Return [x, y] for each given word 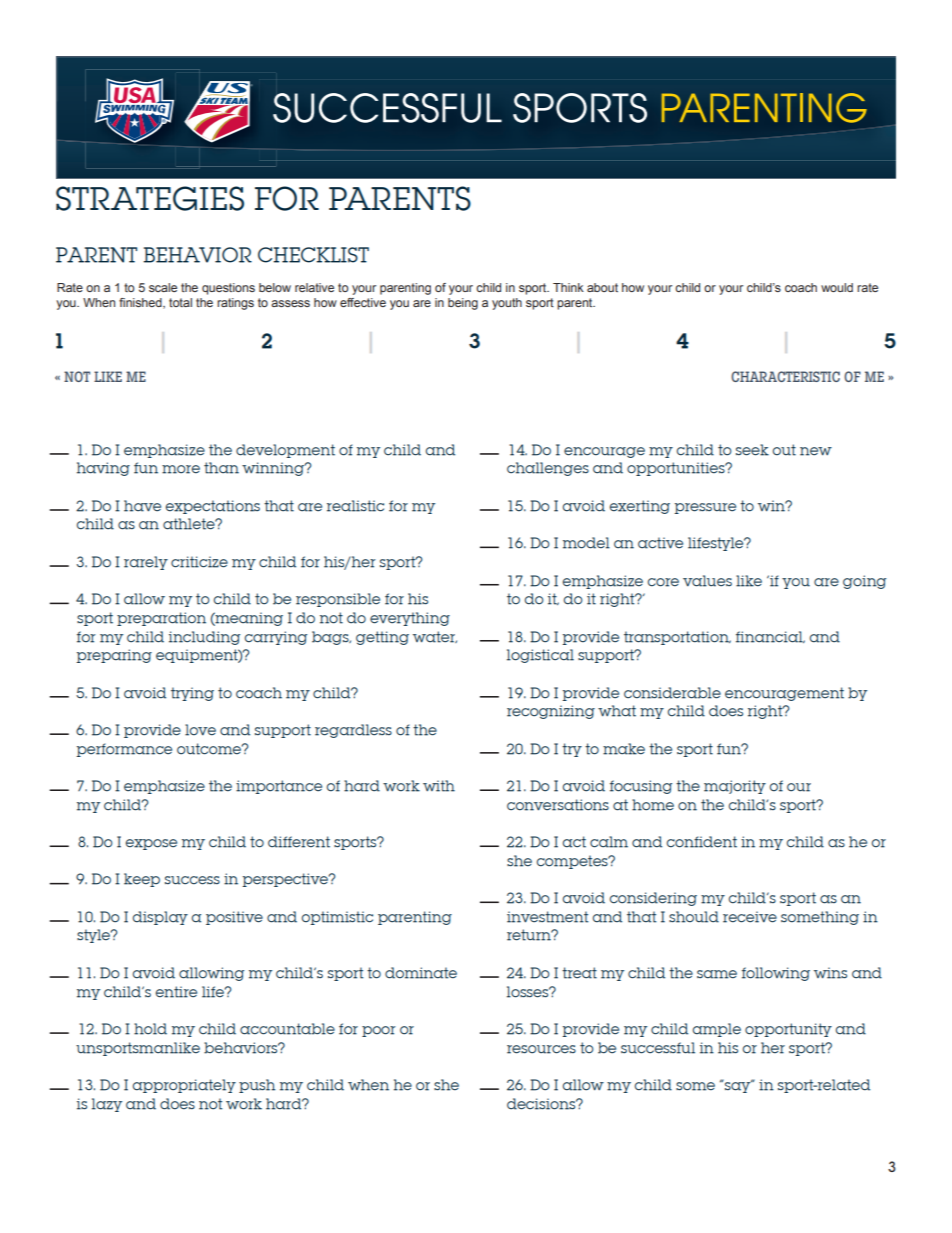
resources [541, 1049]
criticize [199, 562]
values [707, 581]
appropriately [184, 1086]
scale [163, 287]
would [837, 287]
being [463, 304]
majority [735, 787]
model [586, 543]
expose [151, 844]
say [738, 1086]
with [439, 786]
